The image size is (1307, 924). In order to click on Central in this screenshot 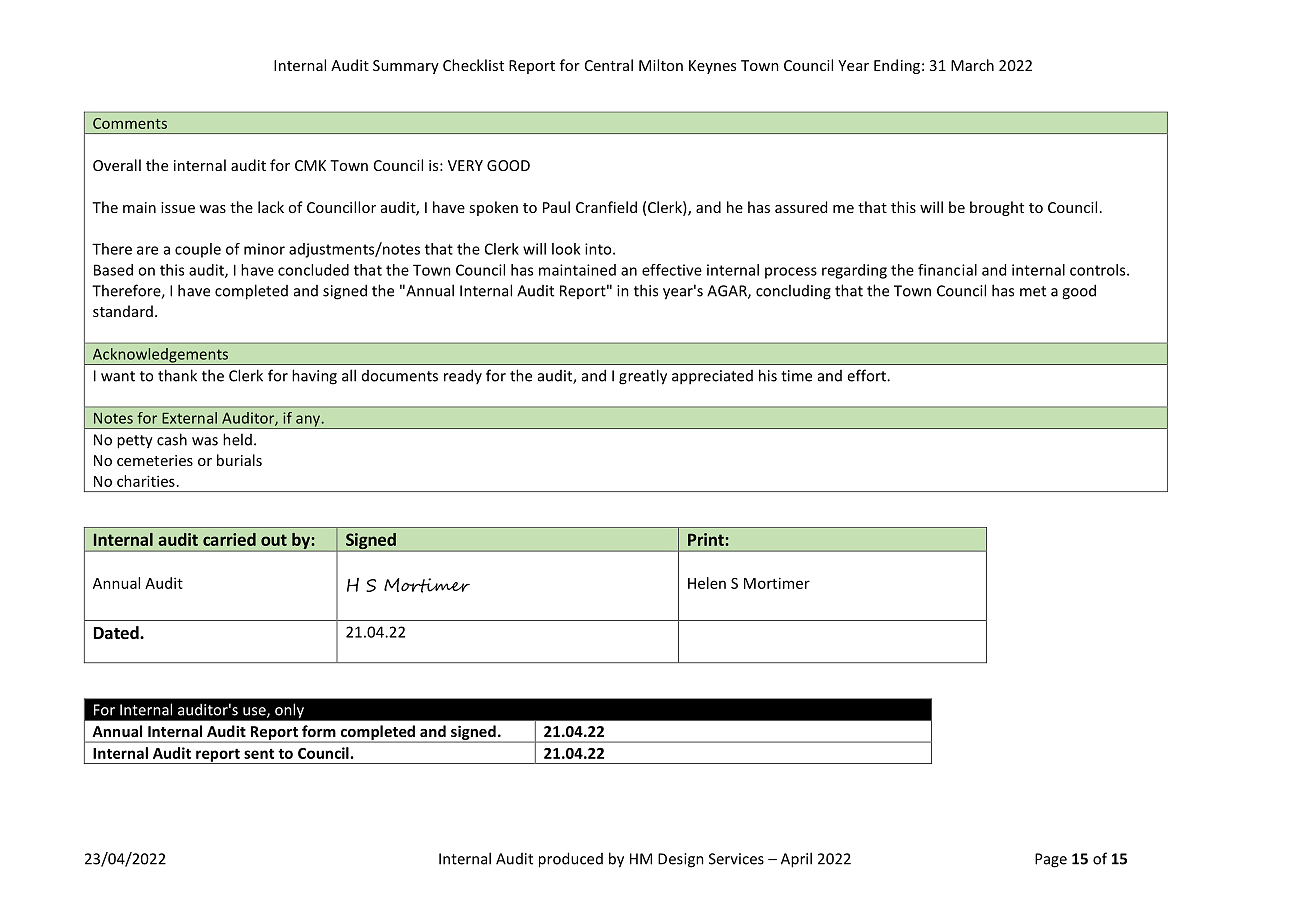, I will do `click(609, 65)`.
